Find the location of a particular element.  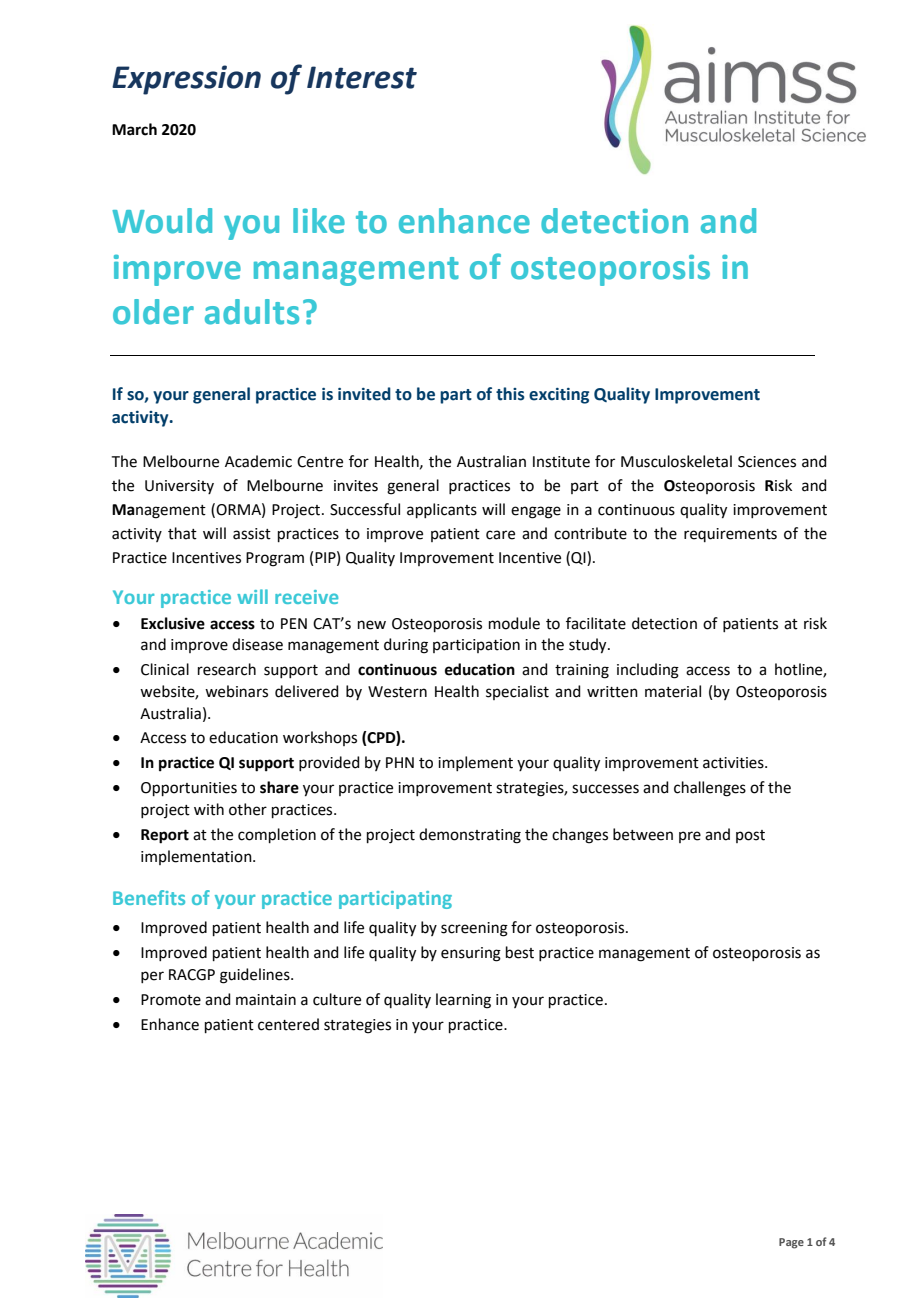

centered is located at coordinates (288, 1024).
